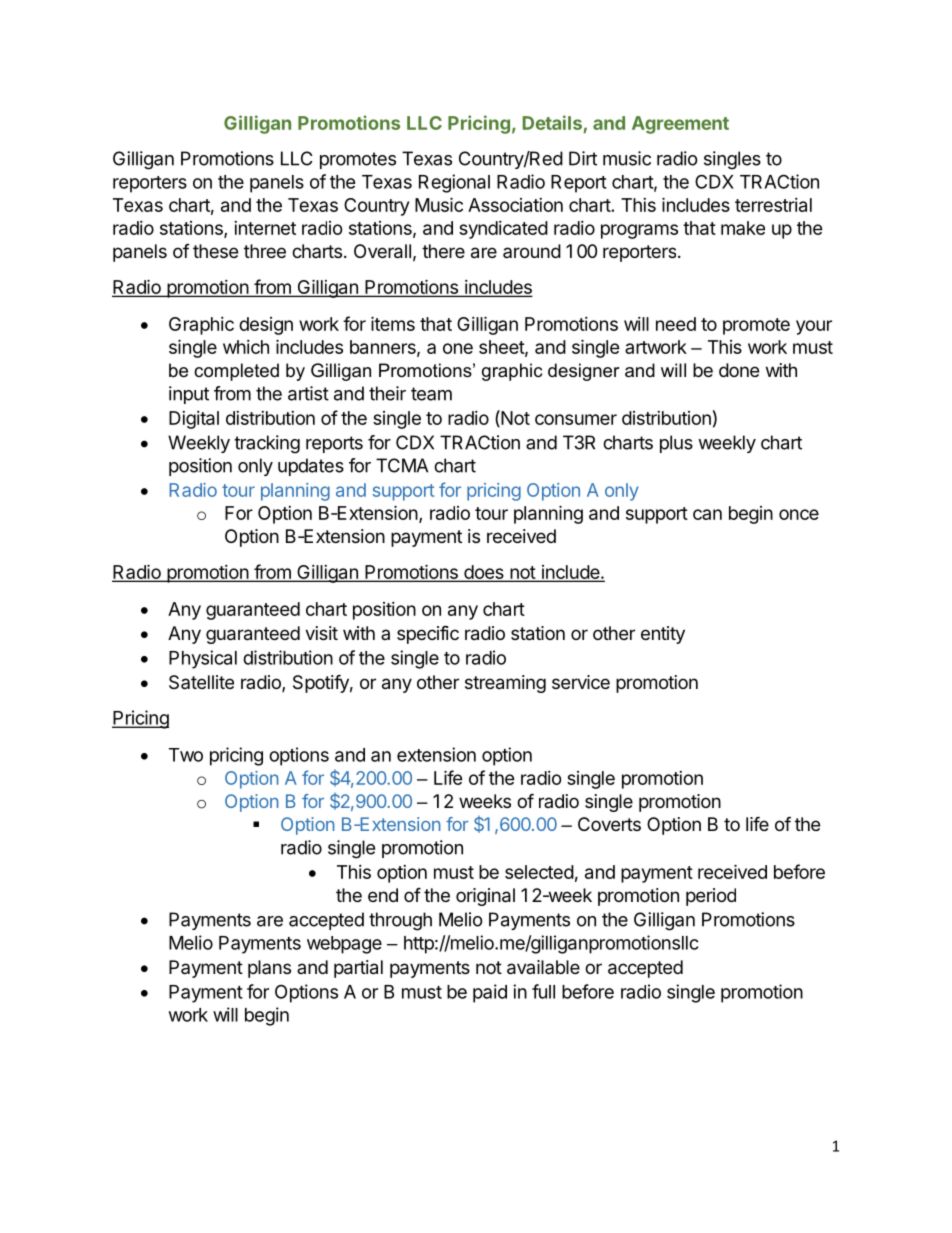 The height and width of the screenshot is (1233, 952). Describe the element at coordinates (539, 872) in the screenshot. I see `selected` at that location.
